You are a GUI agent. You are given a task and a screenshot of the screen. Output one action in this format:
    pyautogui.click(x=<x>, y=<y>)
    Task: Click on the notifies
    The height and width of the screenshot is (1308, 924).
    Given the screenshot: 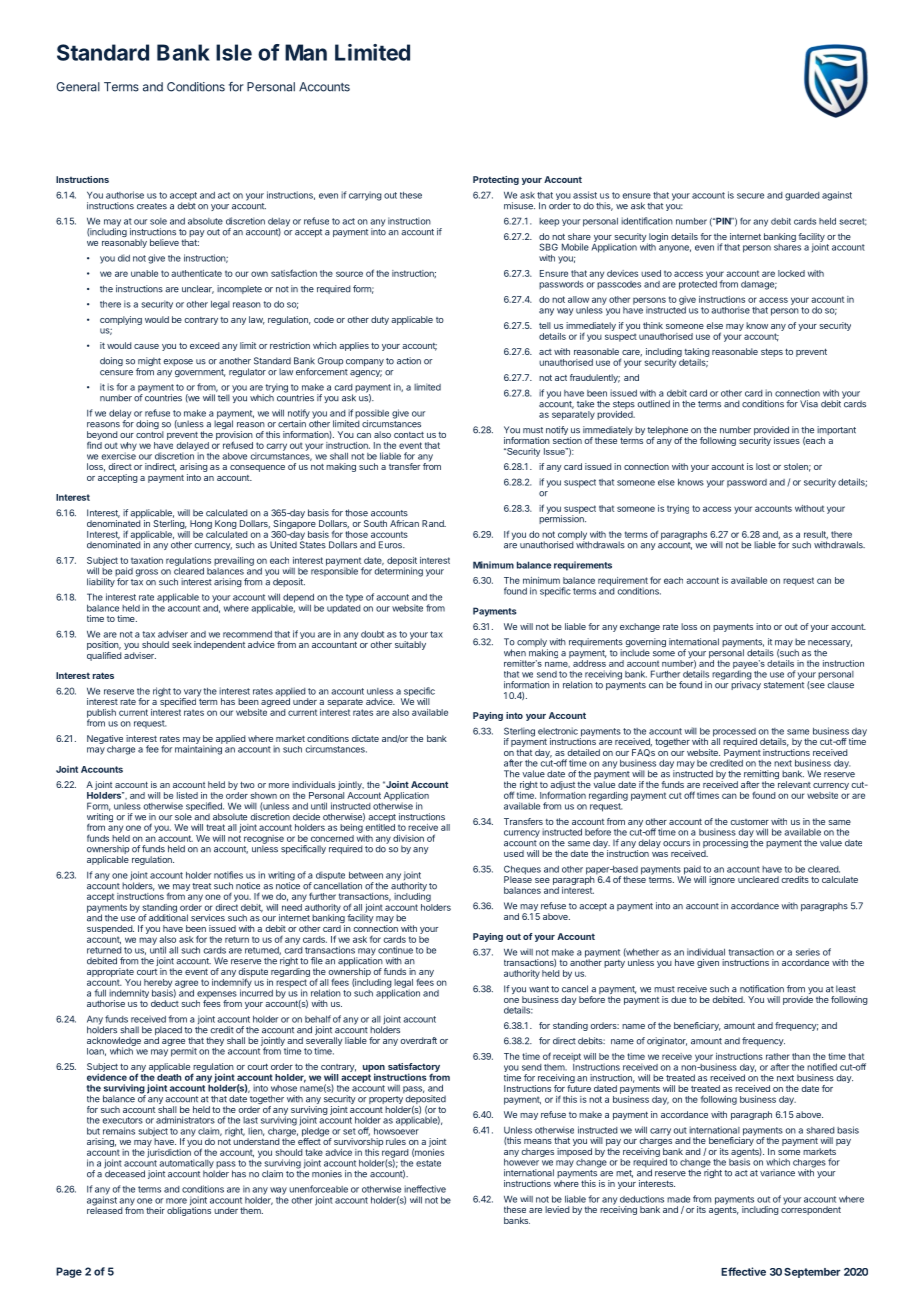 What is the action you would take?
    pyautogui.click(x=228, y=875)
